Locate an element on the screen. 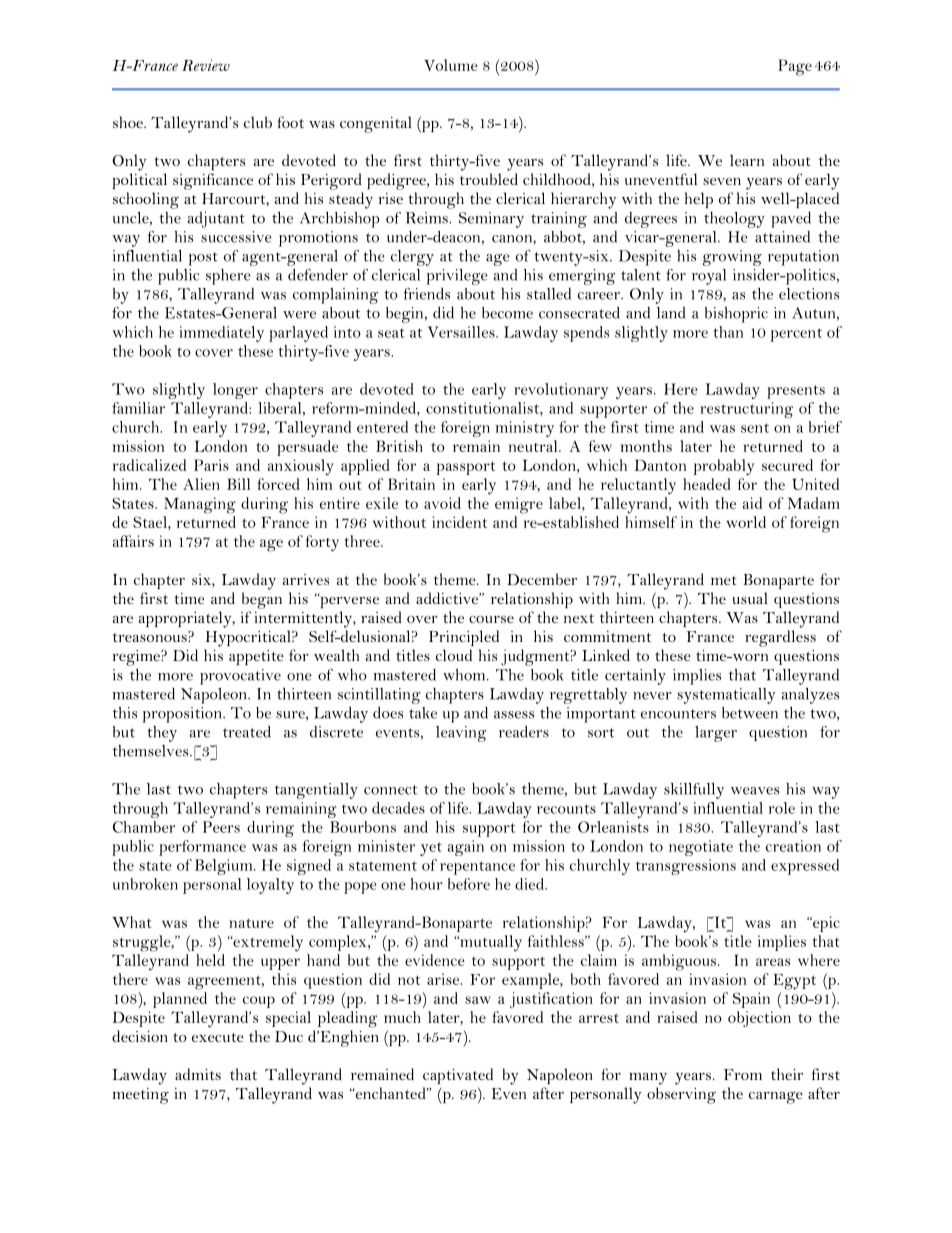  Belgium is located at coordinates (225, 867).
